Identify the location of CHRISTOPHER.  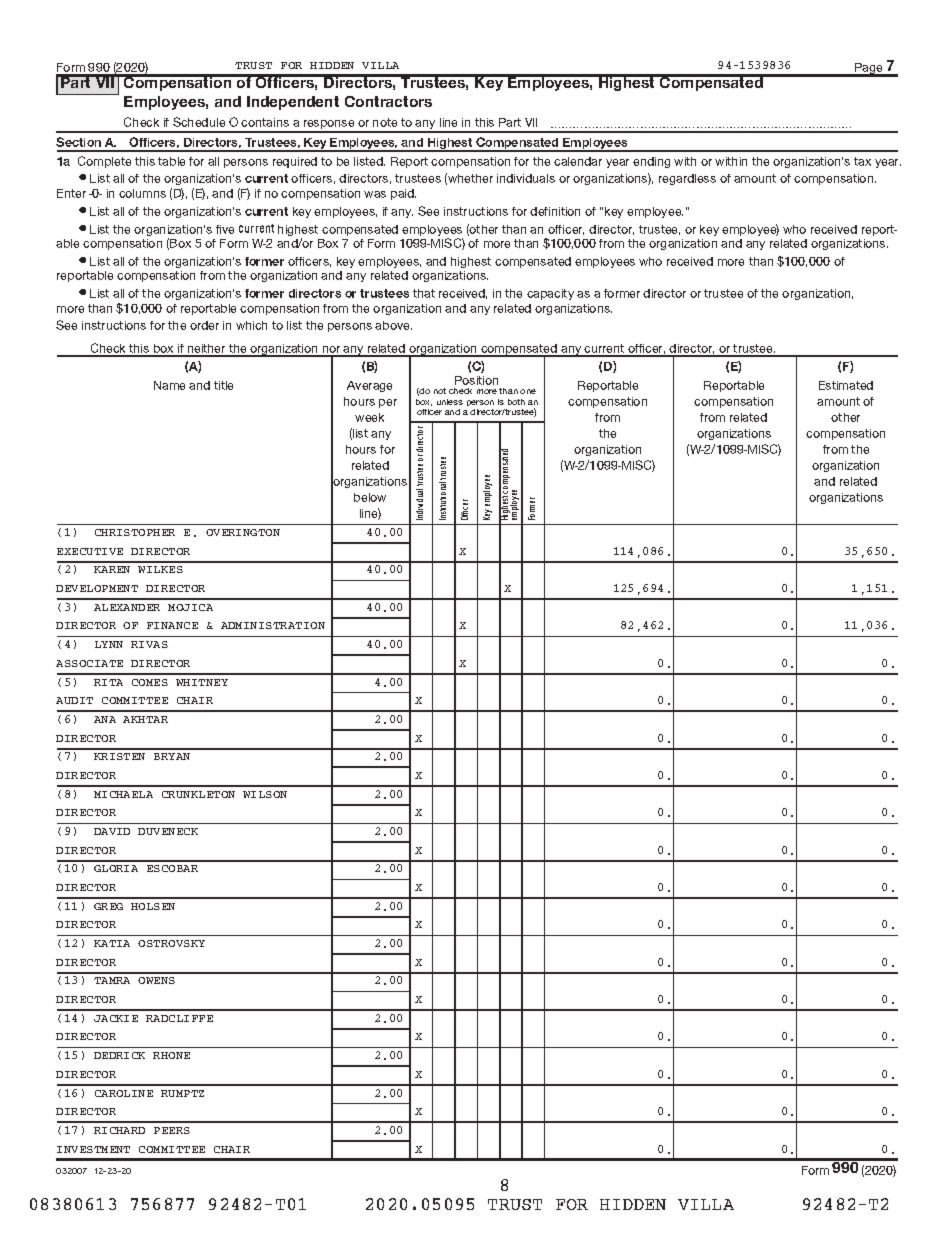
(135, 532).
